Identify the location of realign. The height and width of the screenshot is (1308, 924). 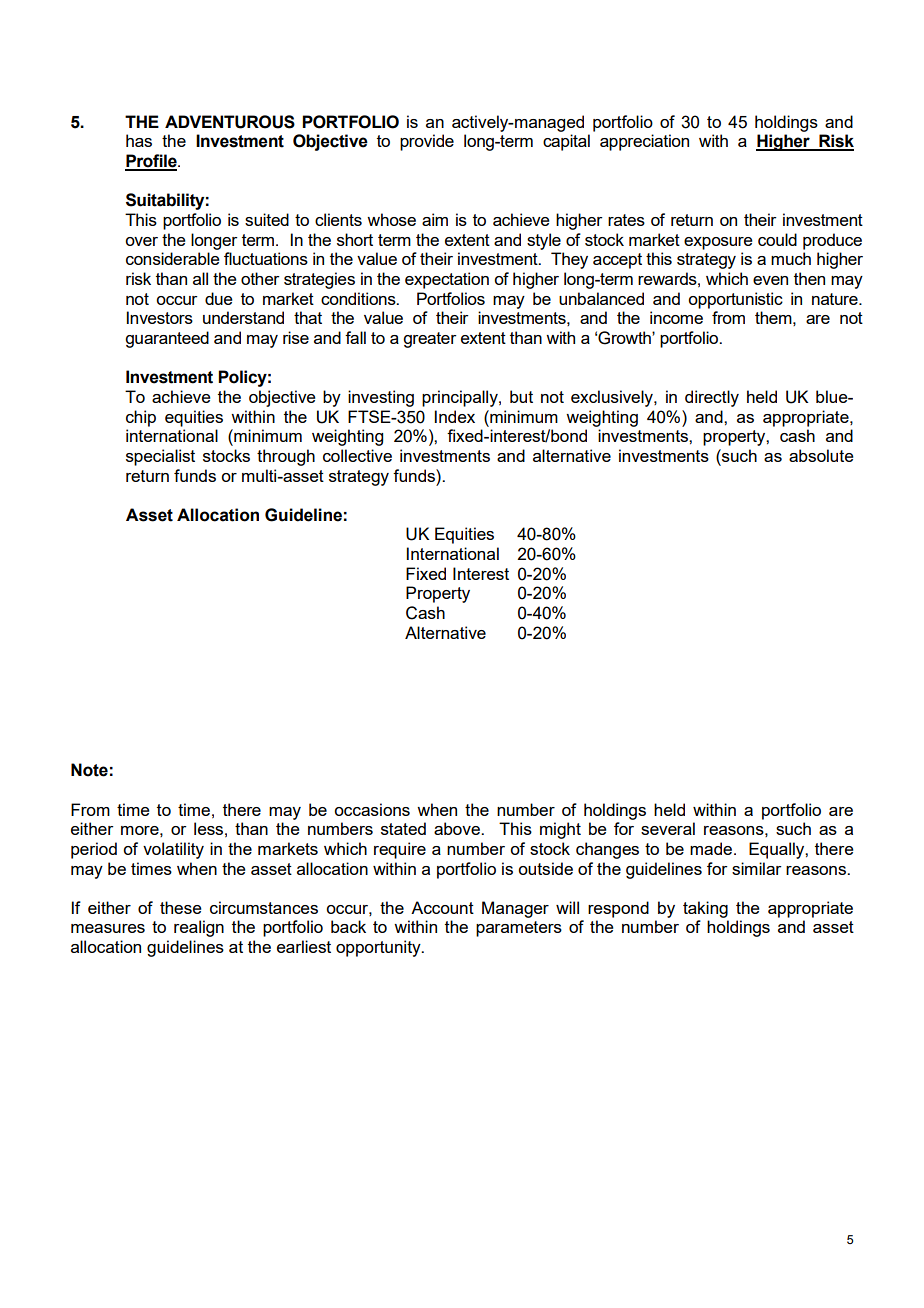
(199, 928).
